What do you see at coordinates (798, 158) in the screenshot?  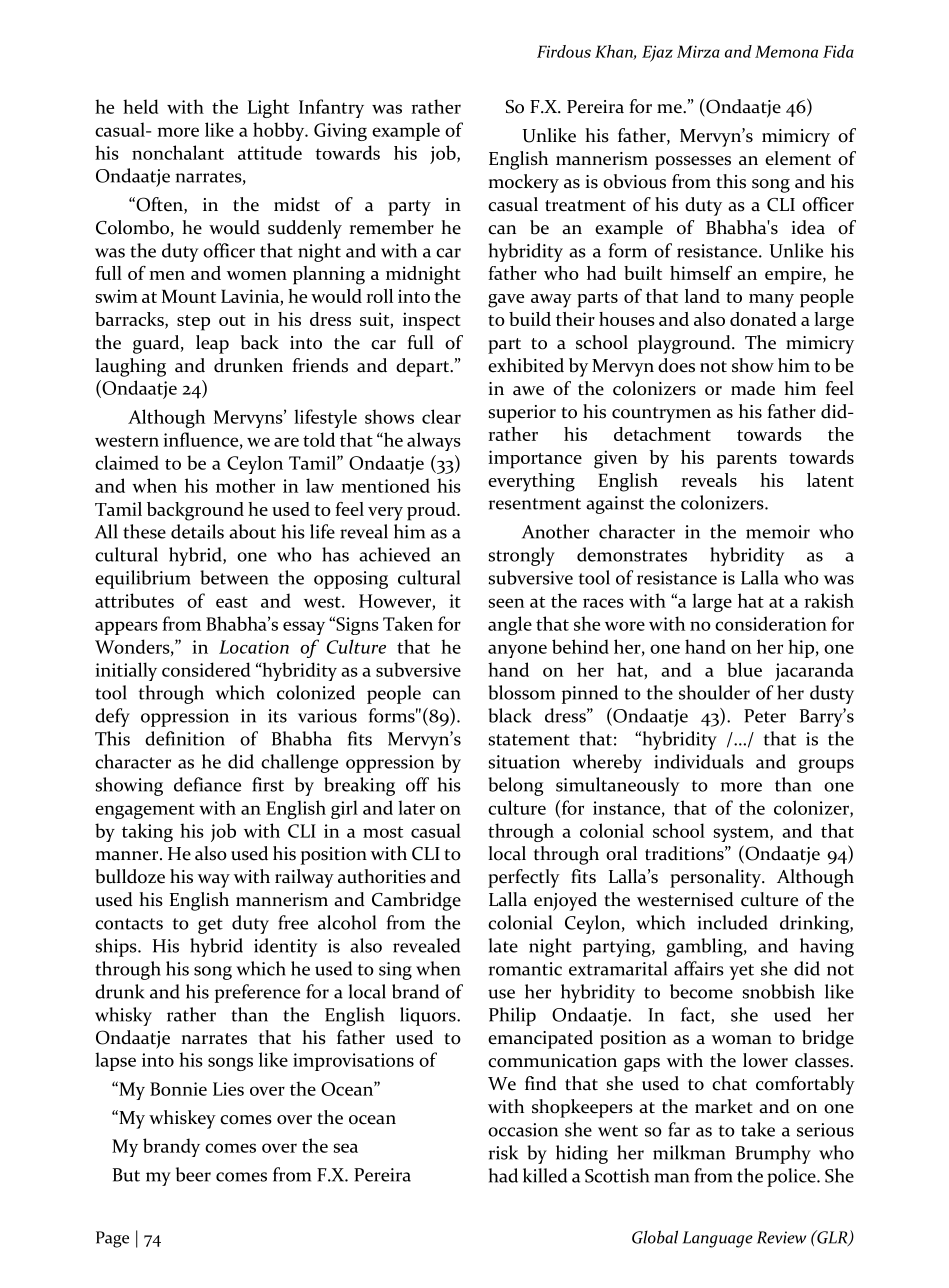 I see `element` at bounding box center [798, 158].
